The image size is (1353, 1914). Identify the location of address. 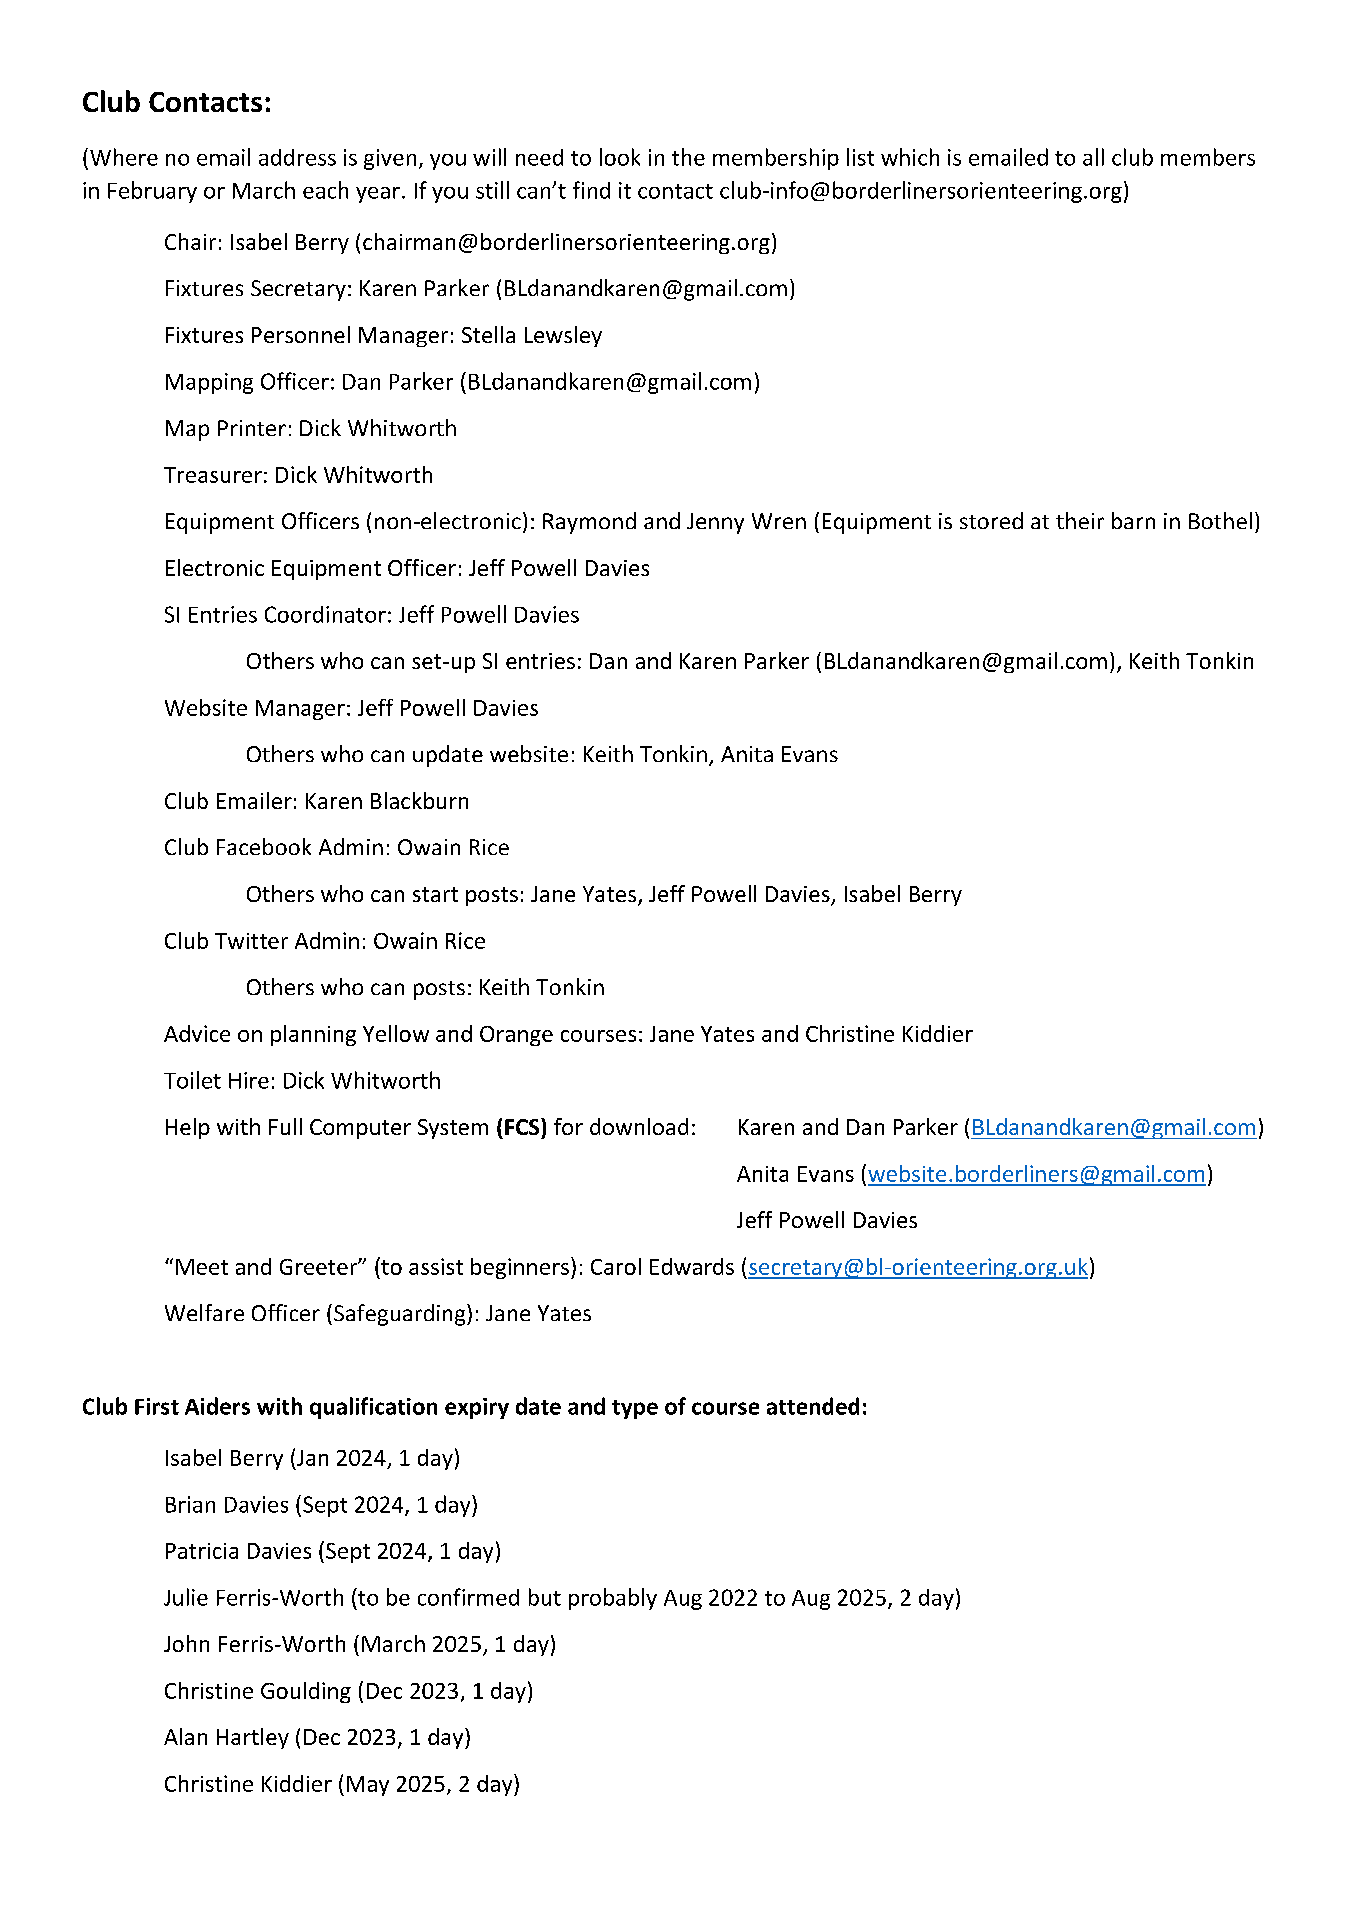
(297, 157).
